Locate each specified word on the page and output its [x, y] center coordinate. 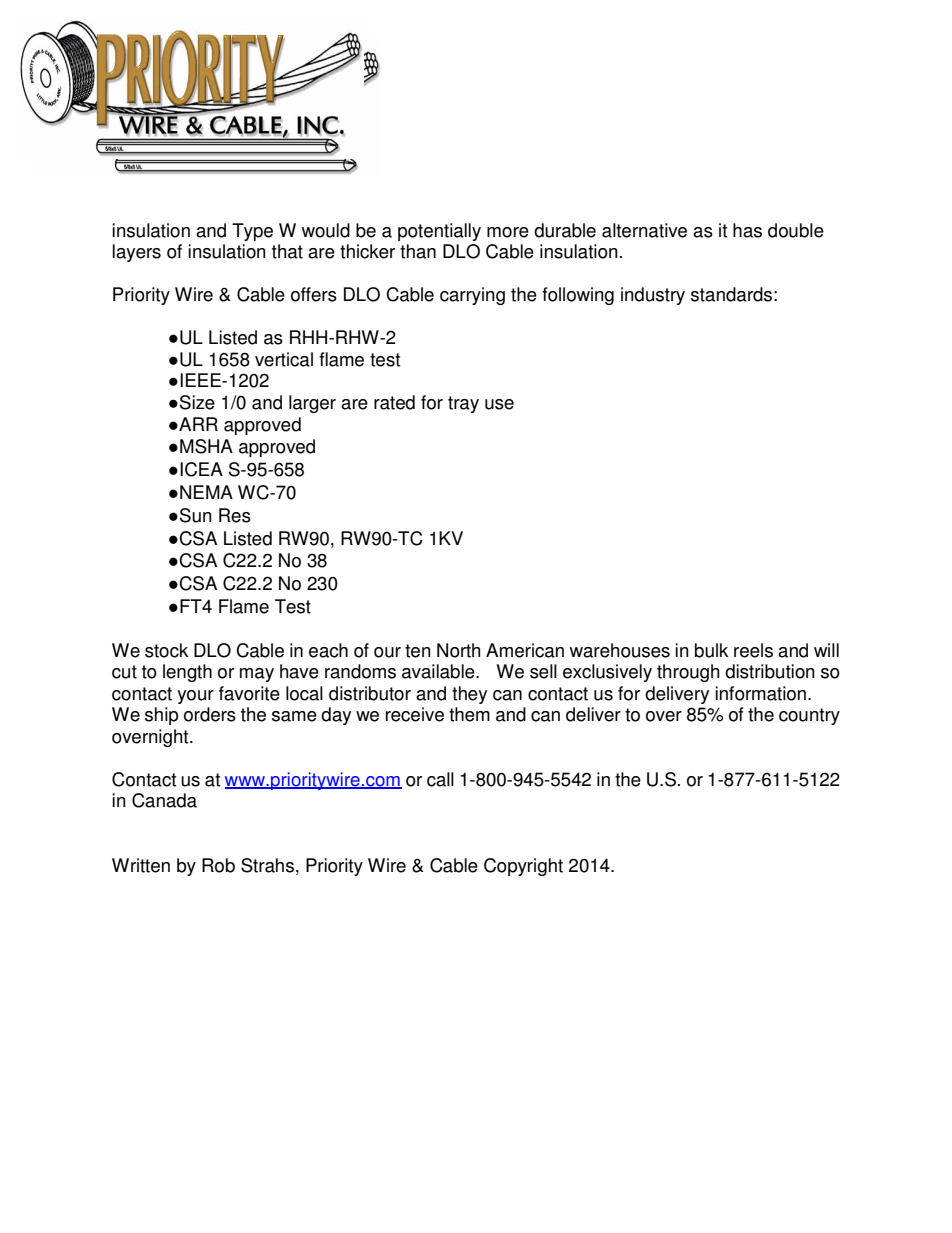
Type [252, 232]
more [508, 232]
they [469, 695]
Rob [218, 865]
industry [653, 296]
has [747, 230]
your [195, 697]
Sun [196, 515]
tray [463, 404]
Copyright [523, 867]
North [458, 650]
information [760, 693]
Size [197, 402]
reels [753, 650]
